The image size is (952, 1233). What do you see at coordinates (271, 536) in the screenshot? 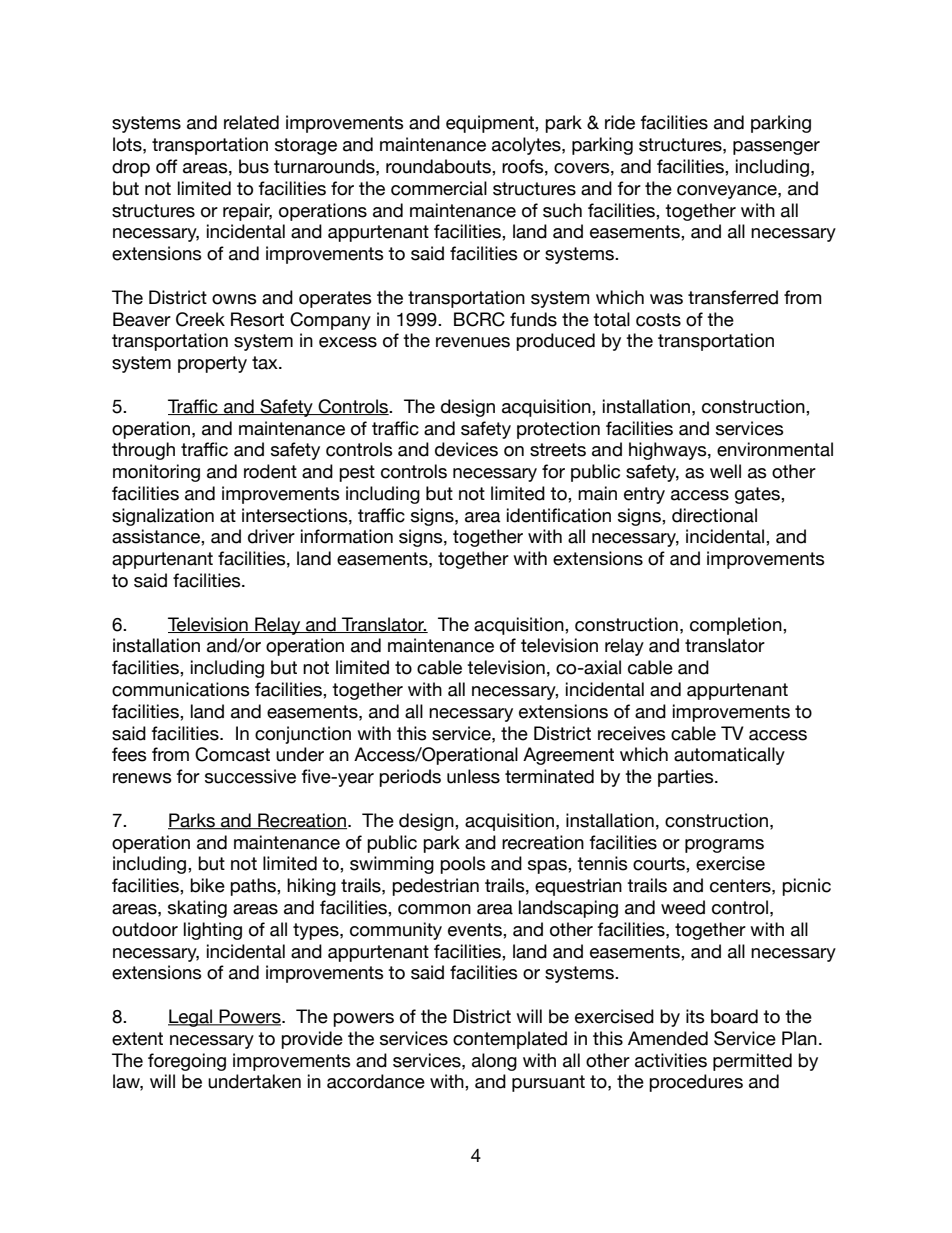
I see `driver` at bounding box center [271, 536].
